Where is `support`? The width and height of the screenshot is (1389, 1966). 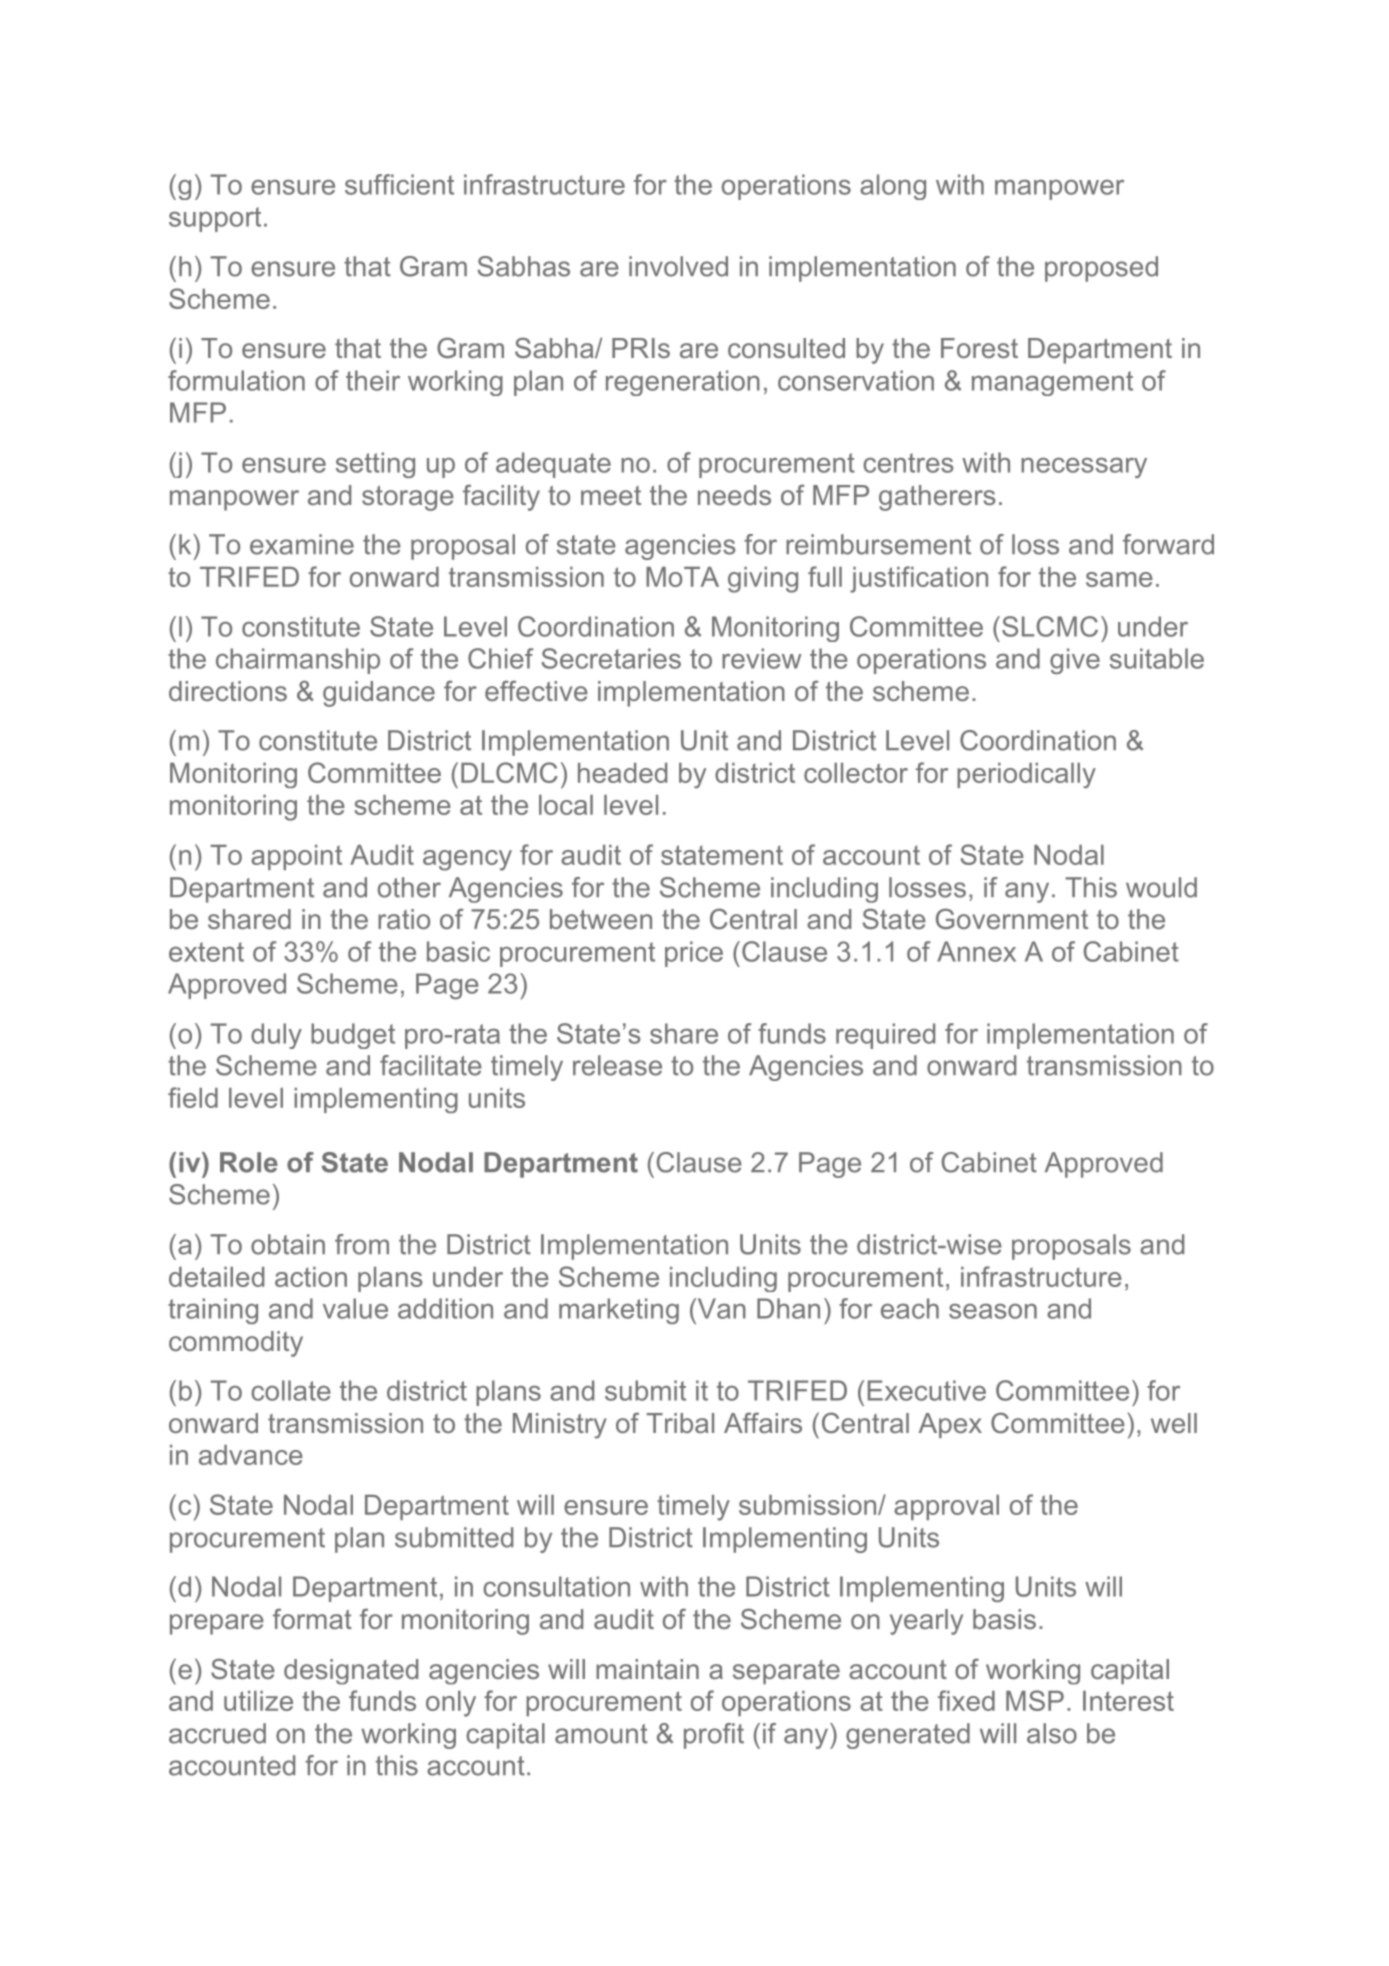
support is located at coordinates (215, 219).
